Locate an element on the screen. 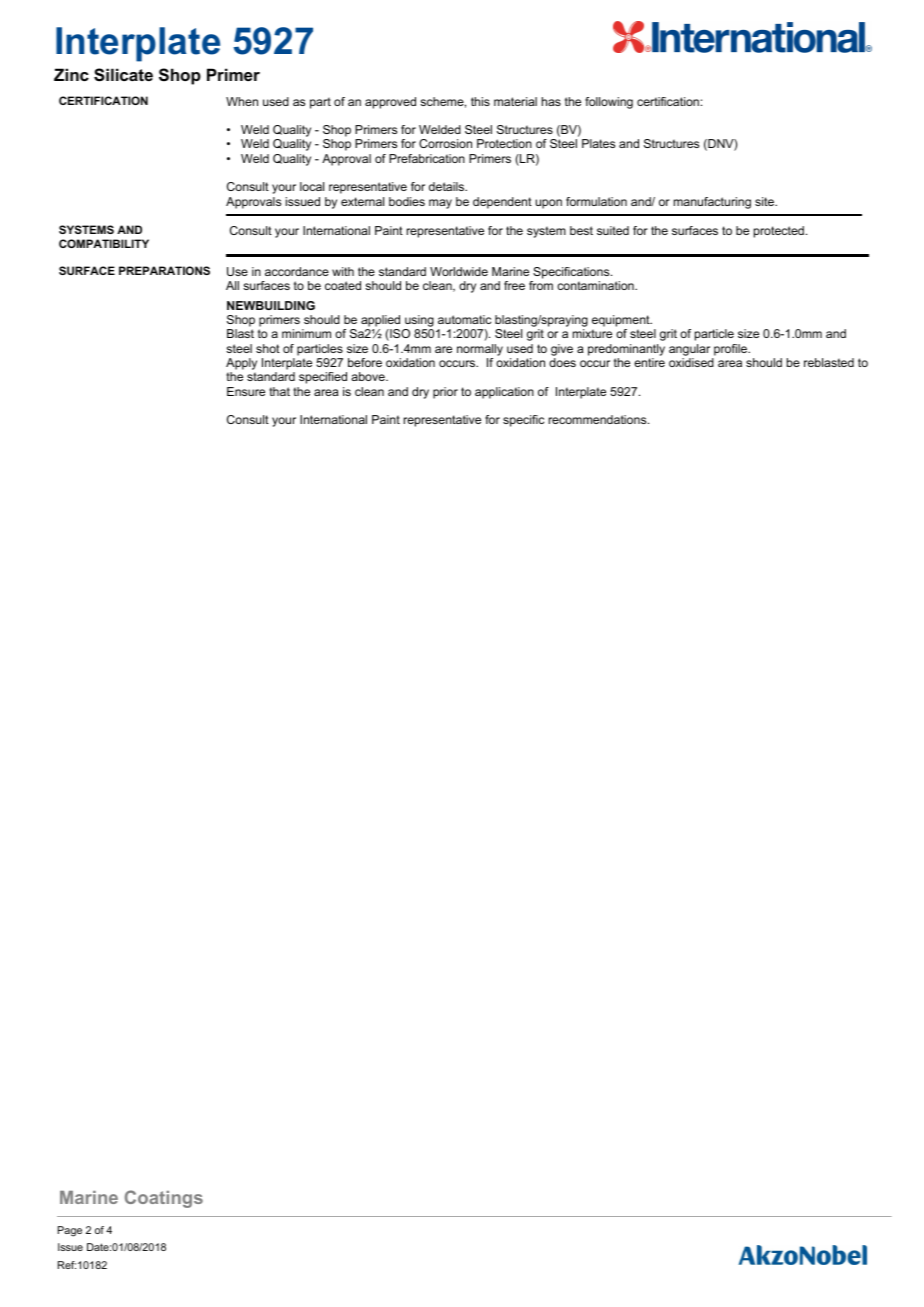 The height and width of the screenshot is (1307, 924). recommendations is located at coordinates (599, 419).
